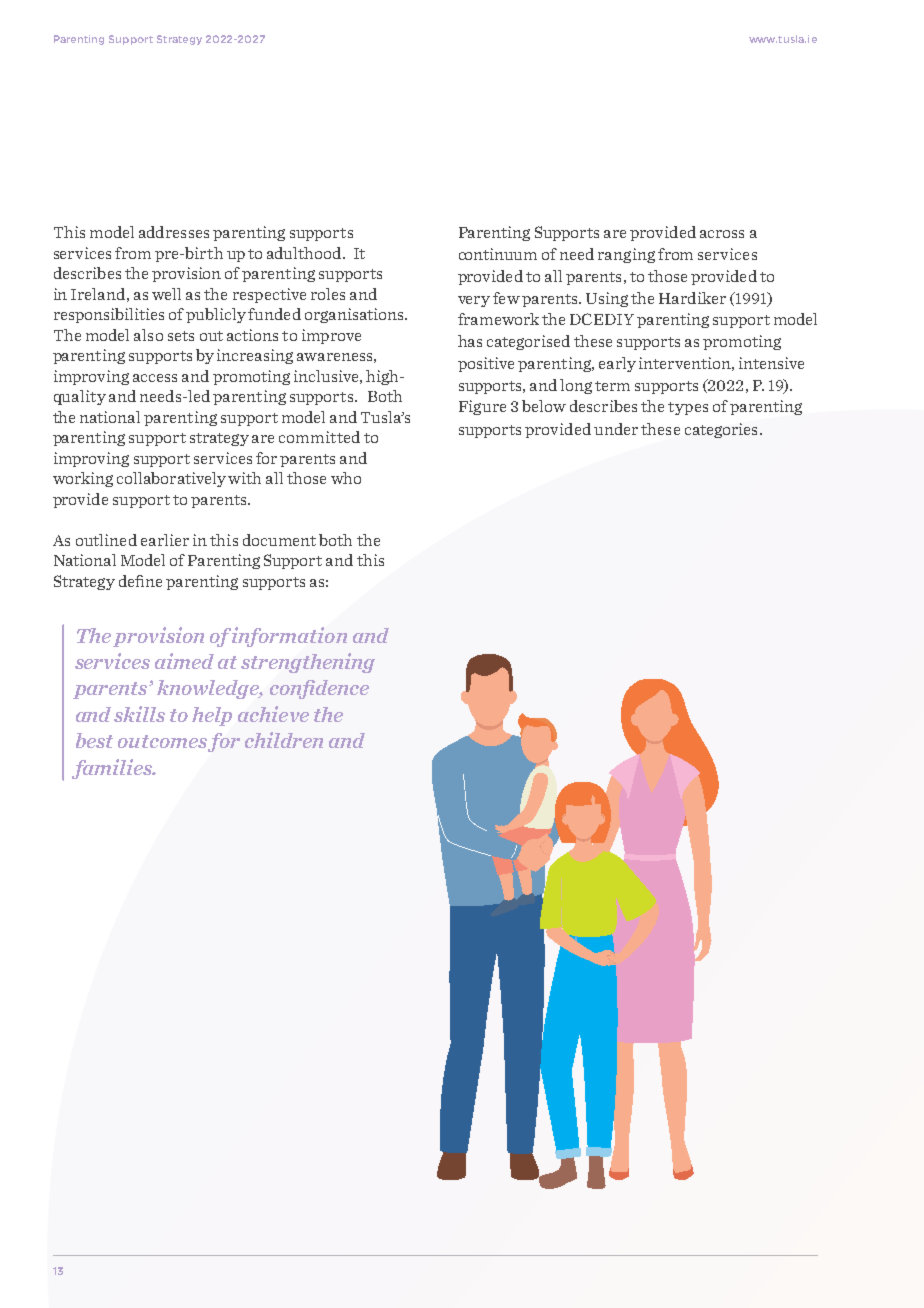 The width and height of the page is (924, 1308). Describe the element at coordinates (722, 234) in the page. I see `across` at that location.
